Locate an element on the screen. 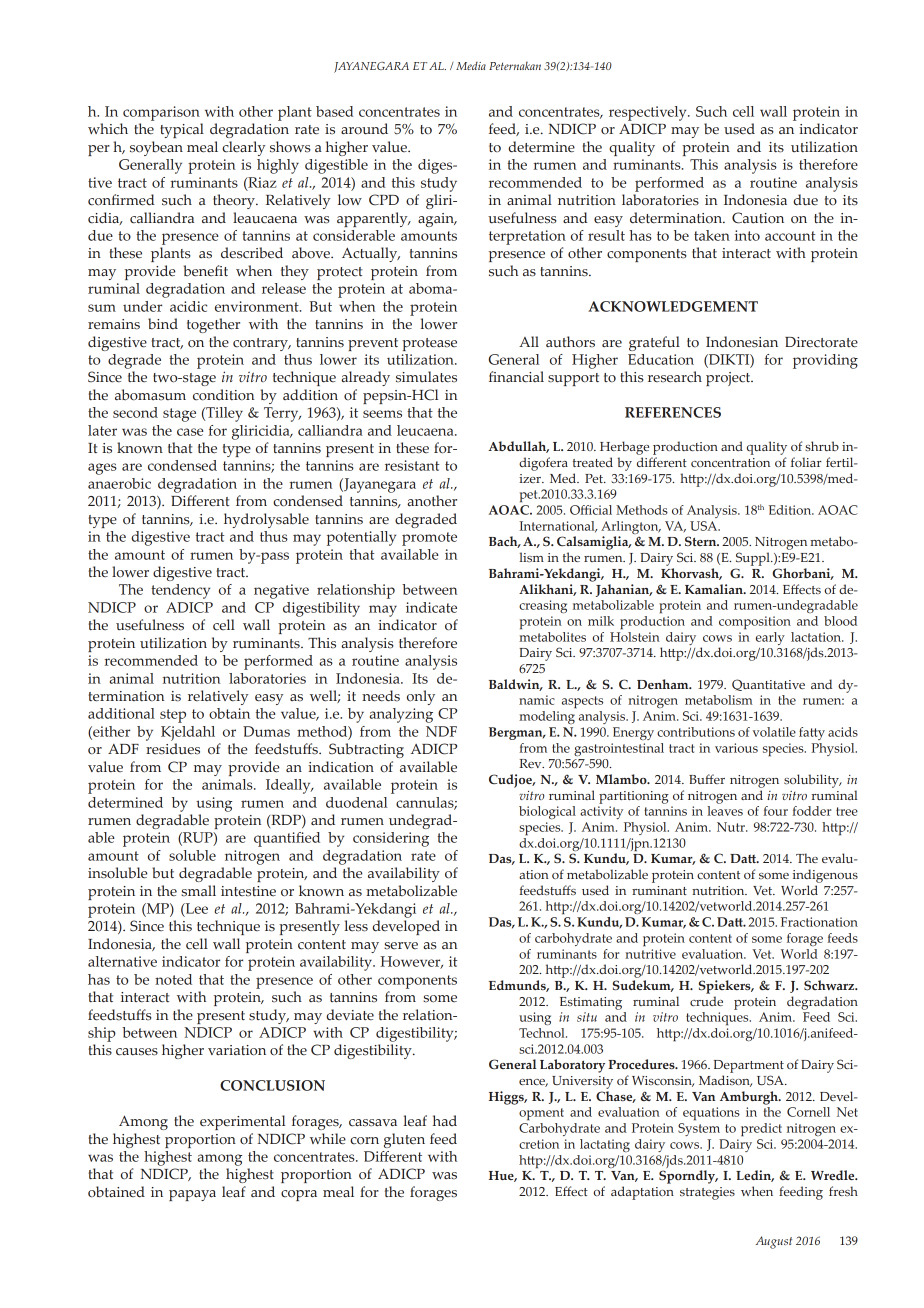 The image size is (924, 1308). project is located at coordinates (729, 379).
